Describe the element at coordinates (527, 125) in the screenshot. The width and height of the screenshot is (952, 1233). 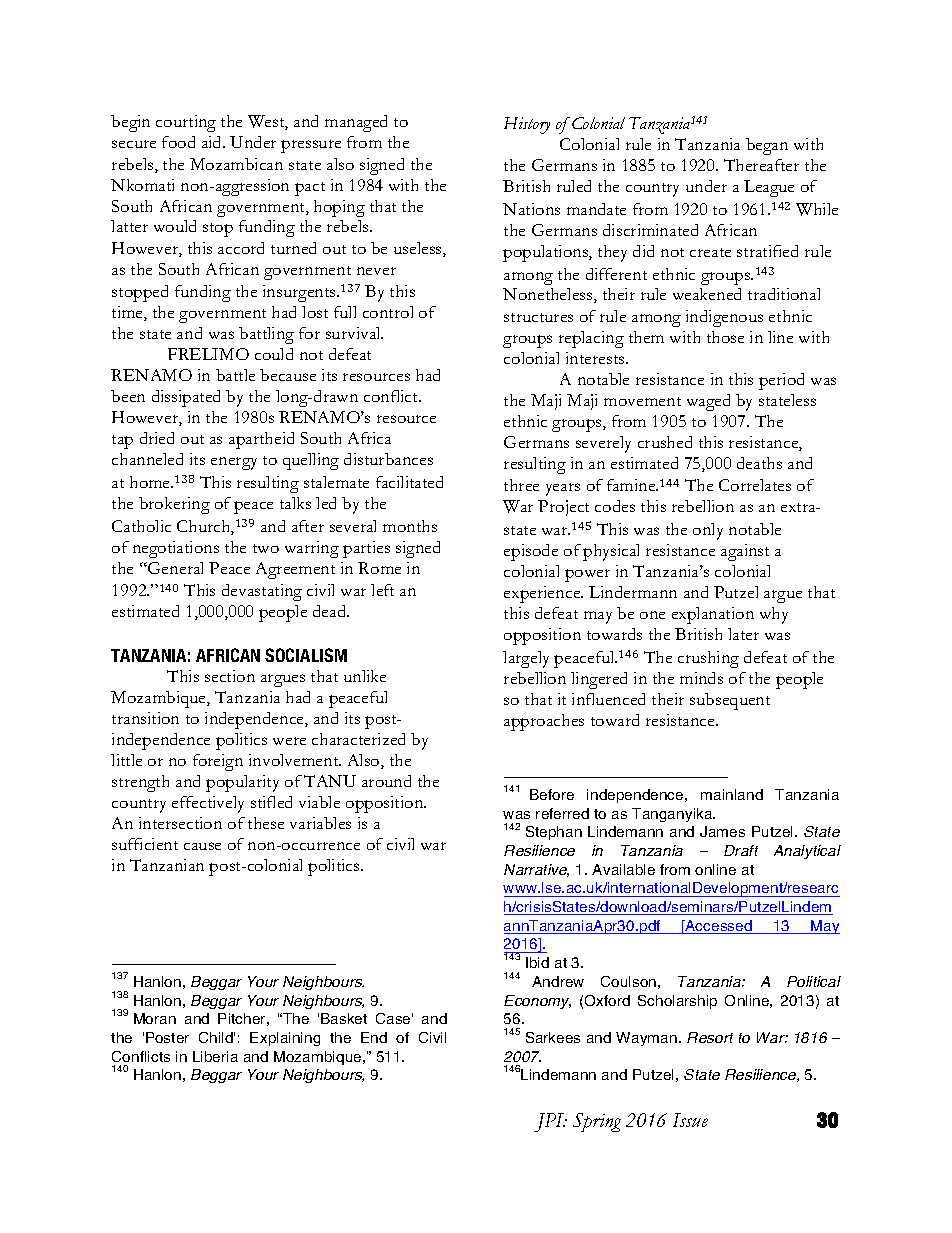
I see `History` at that location.
